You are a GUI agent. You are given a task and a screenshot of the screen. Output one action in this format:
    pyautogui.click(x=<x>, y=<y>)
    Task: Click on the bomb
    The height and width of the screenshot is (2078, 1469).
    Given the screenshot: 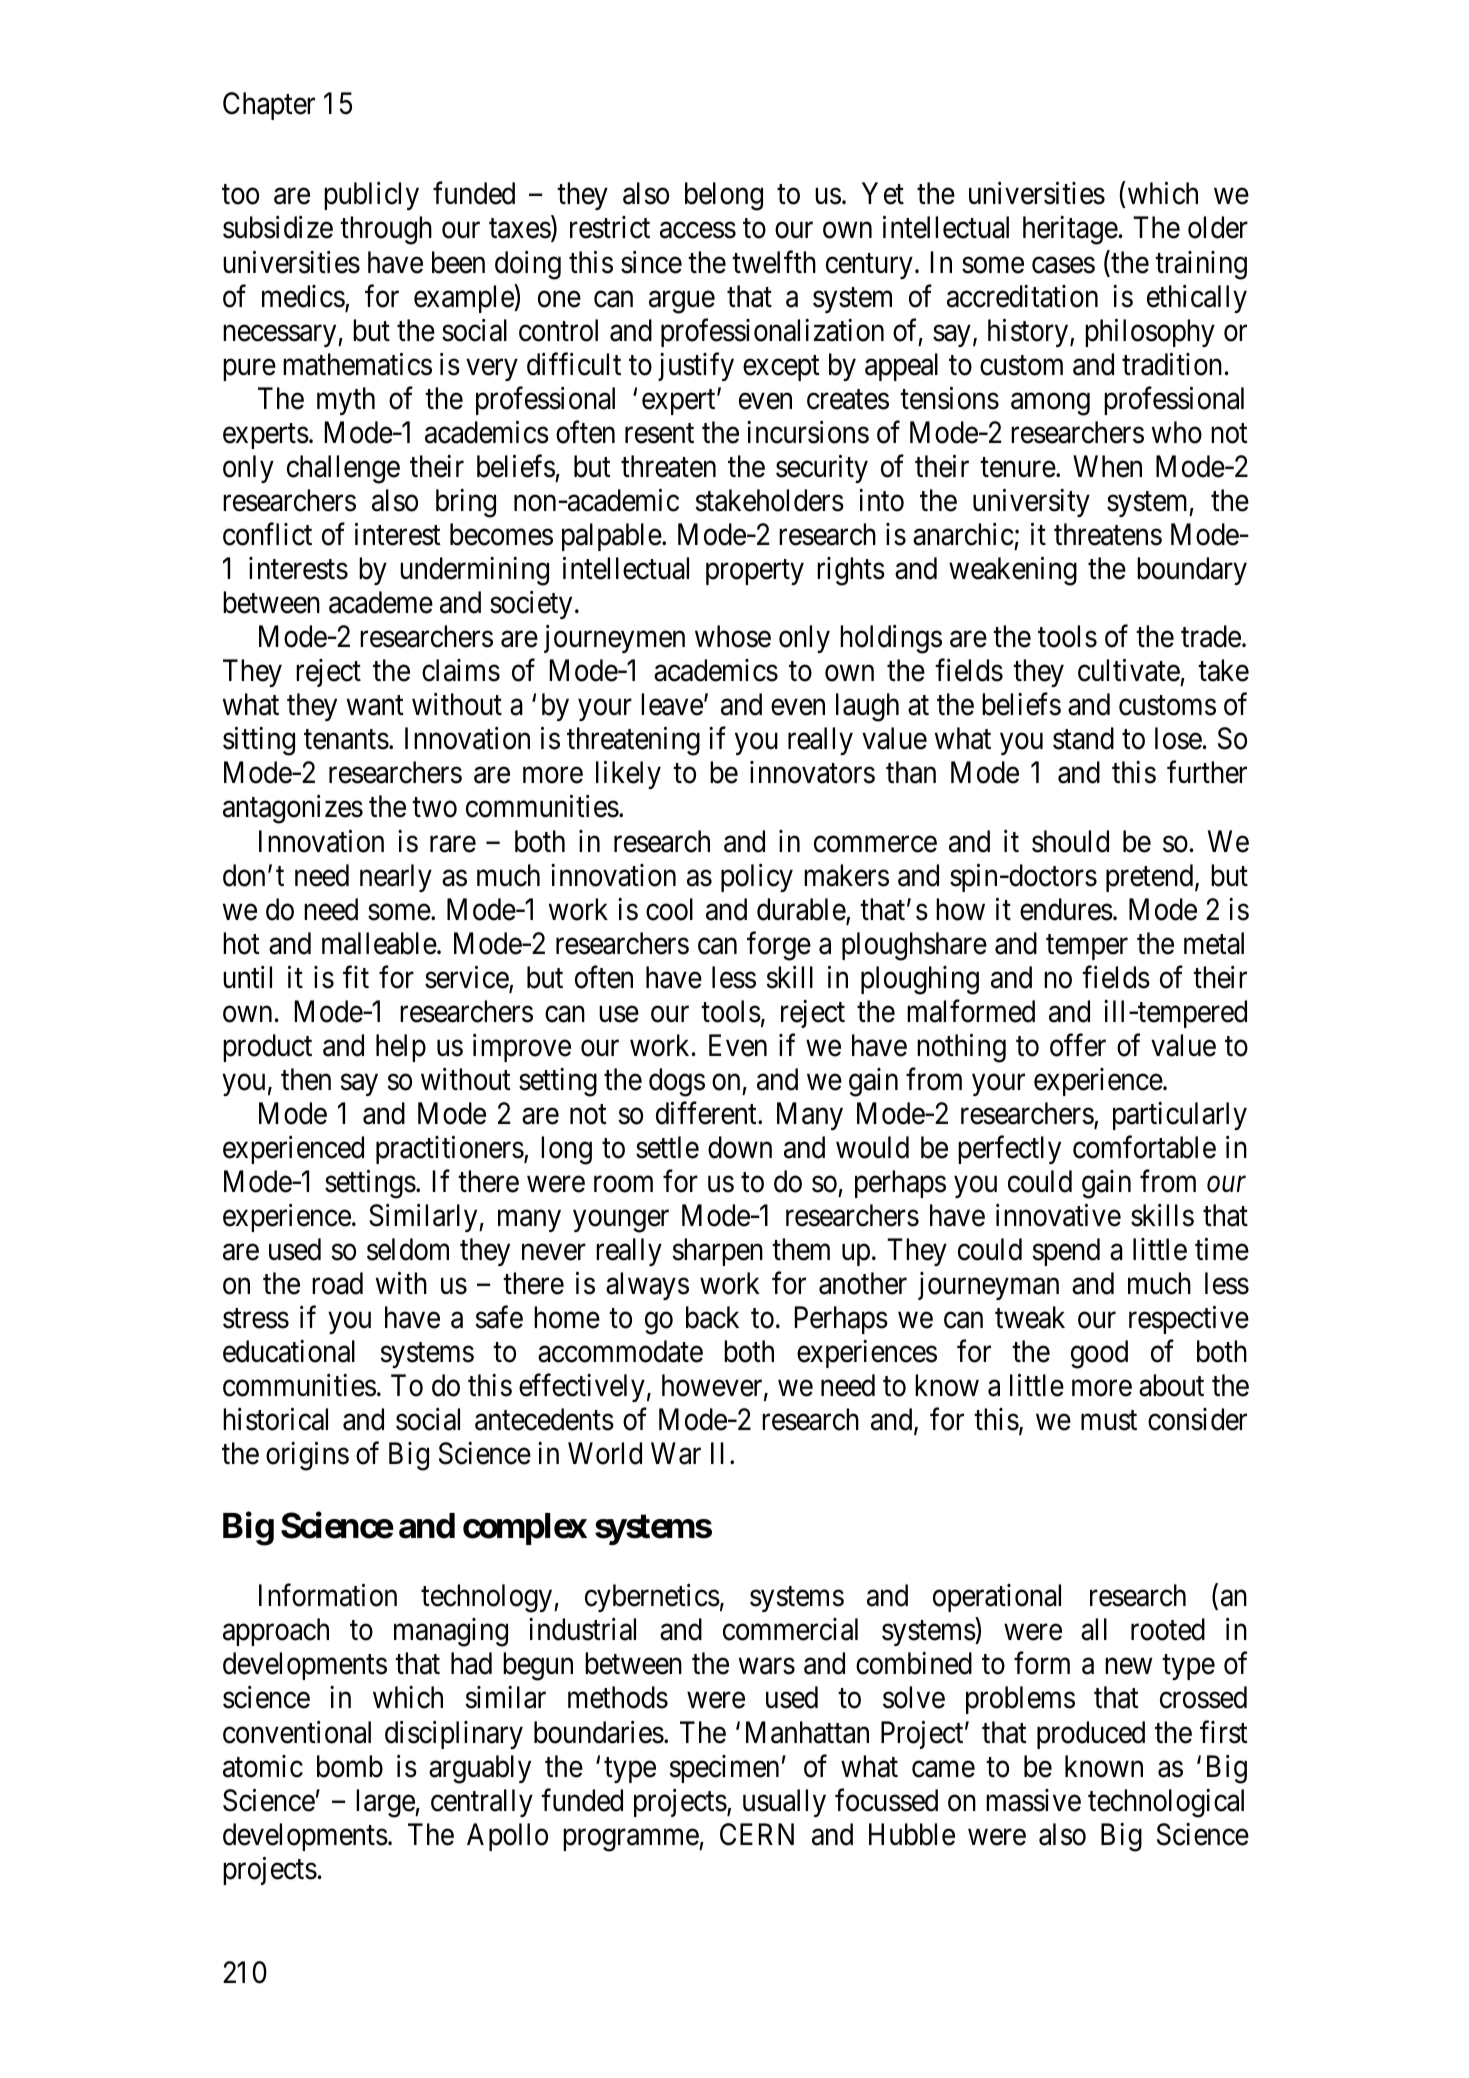 What is the action you would take?
    pyautogui.click(x=350, y=1766)
